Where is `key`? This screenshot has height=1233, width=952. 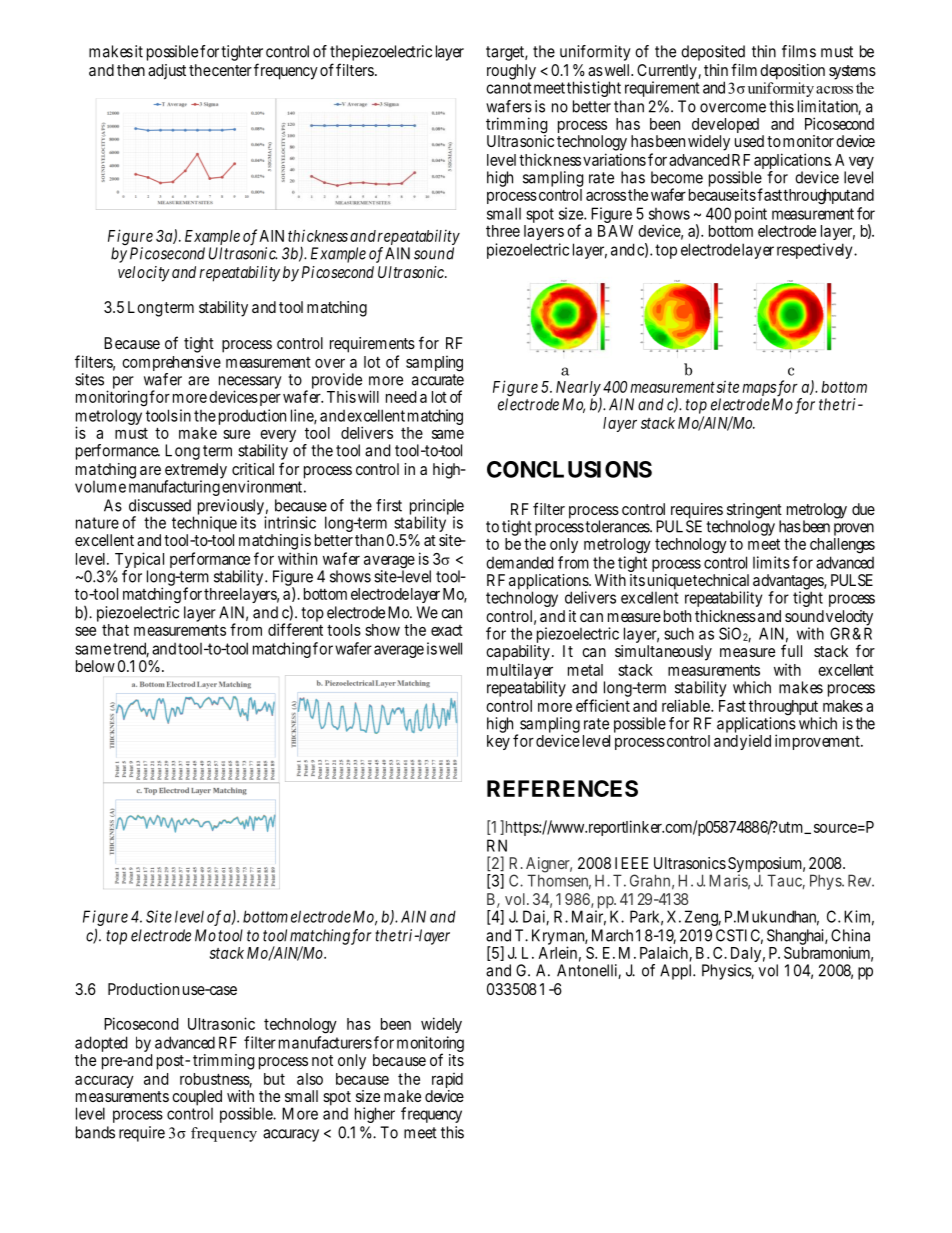 key is located at coordinates (498, 742).
